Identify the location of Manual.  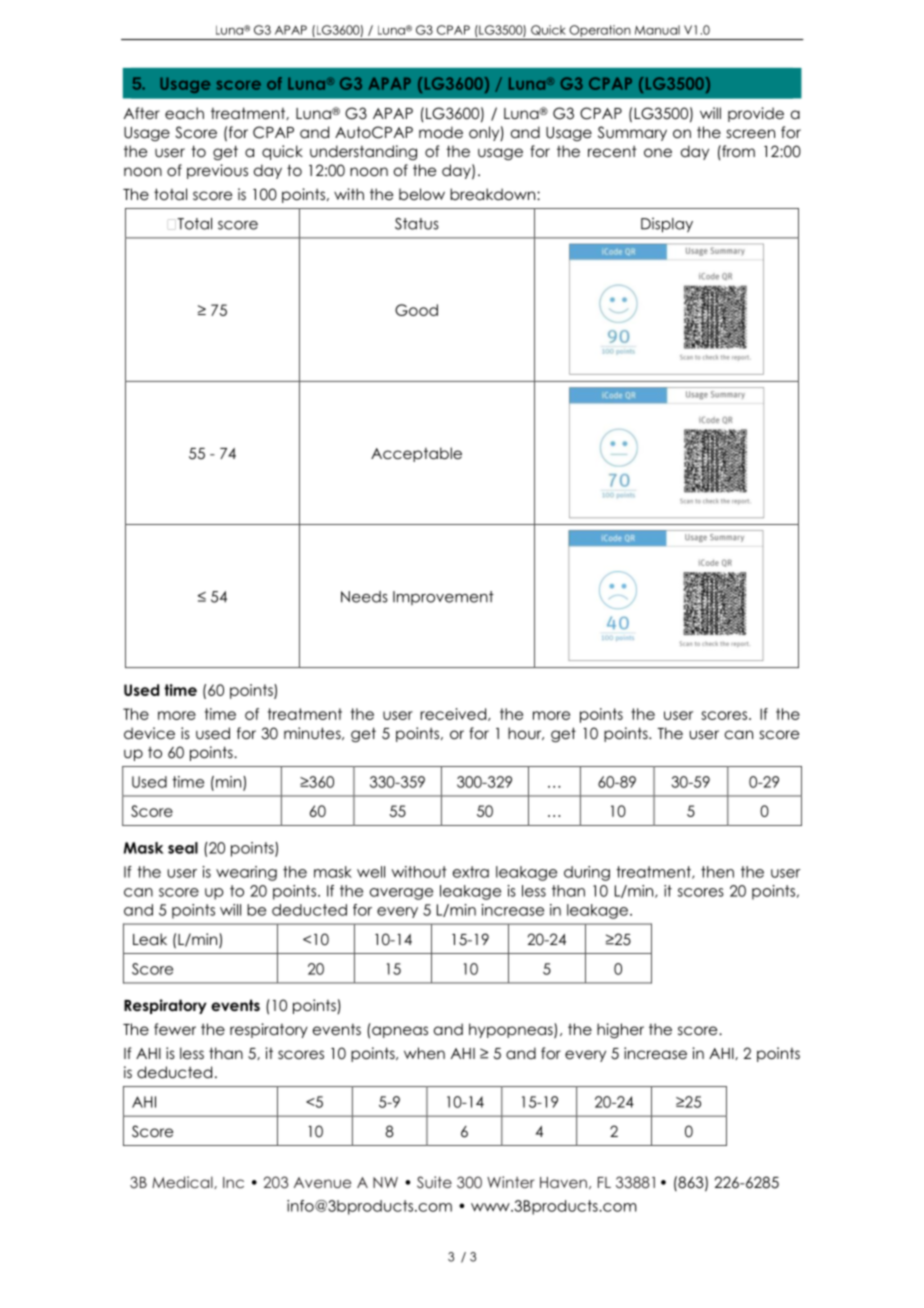
(657, 30).
